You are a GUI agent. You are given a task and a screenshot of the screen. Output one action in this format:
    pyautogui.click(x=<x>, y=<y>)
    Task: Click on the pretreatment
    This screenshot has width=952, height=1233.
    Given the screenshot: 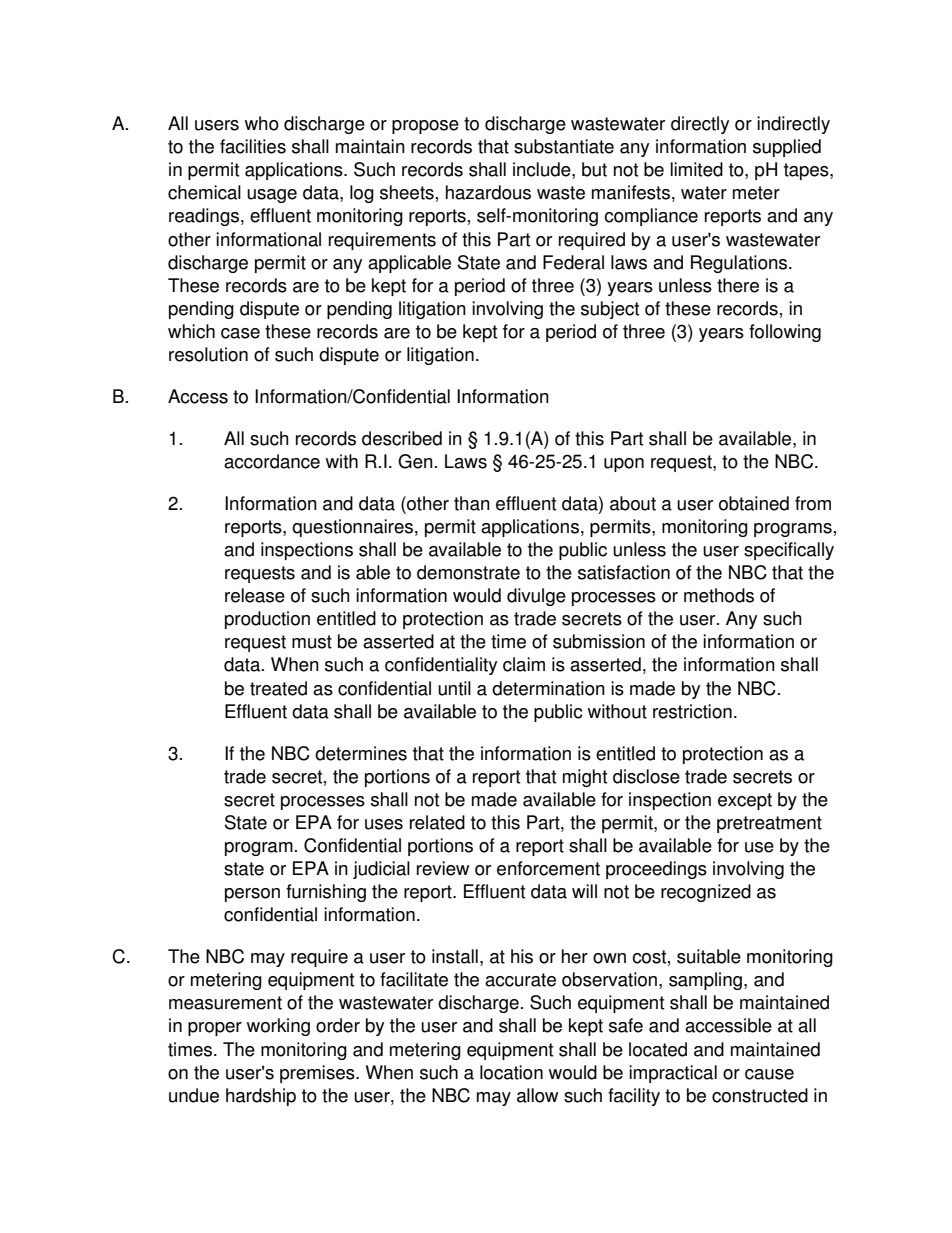 What is the action you would take?
    pyautogui.click(x=769, y=824)
